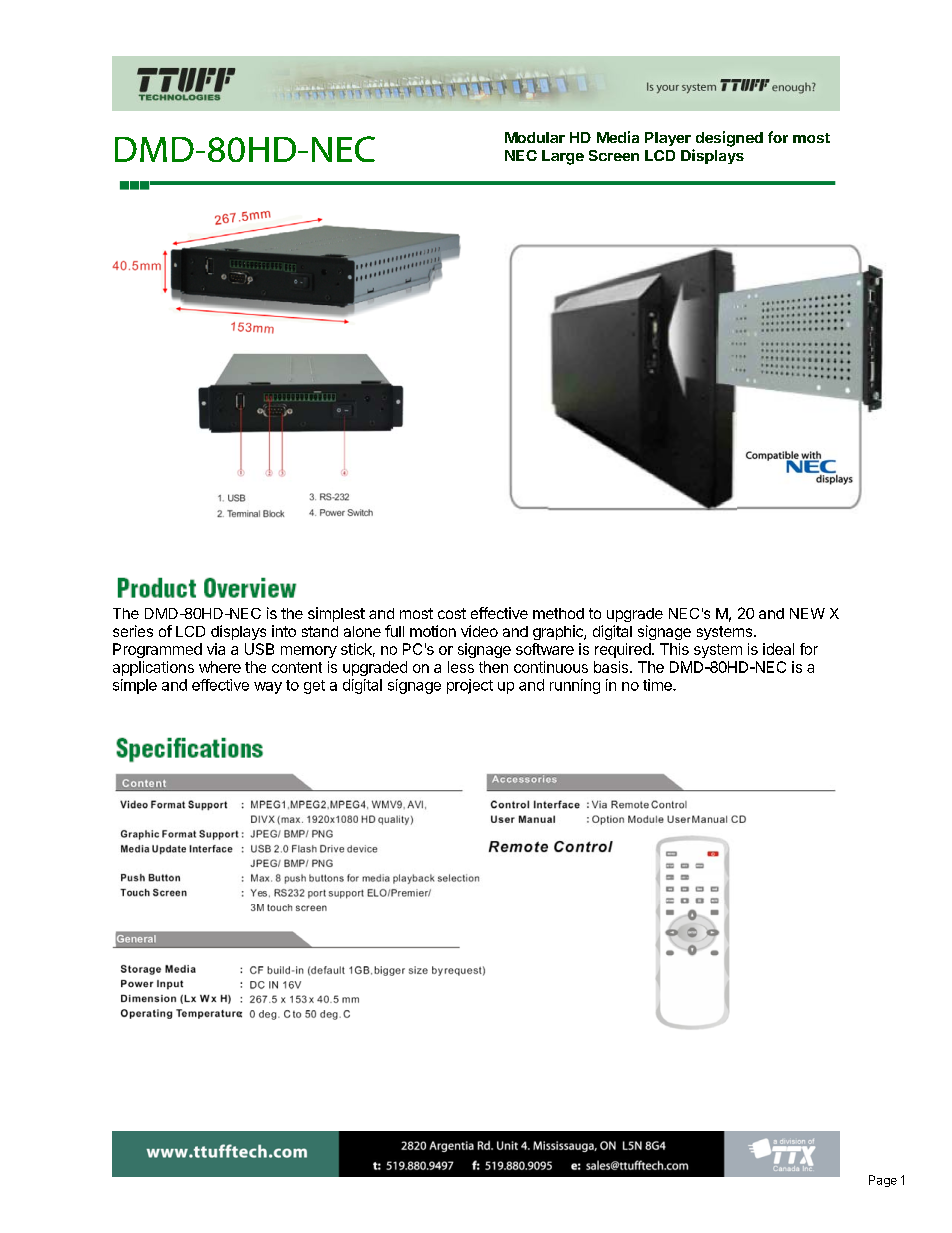  Describe the element at coordinates (658, 685) in the image. I see `time` at that location.
